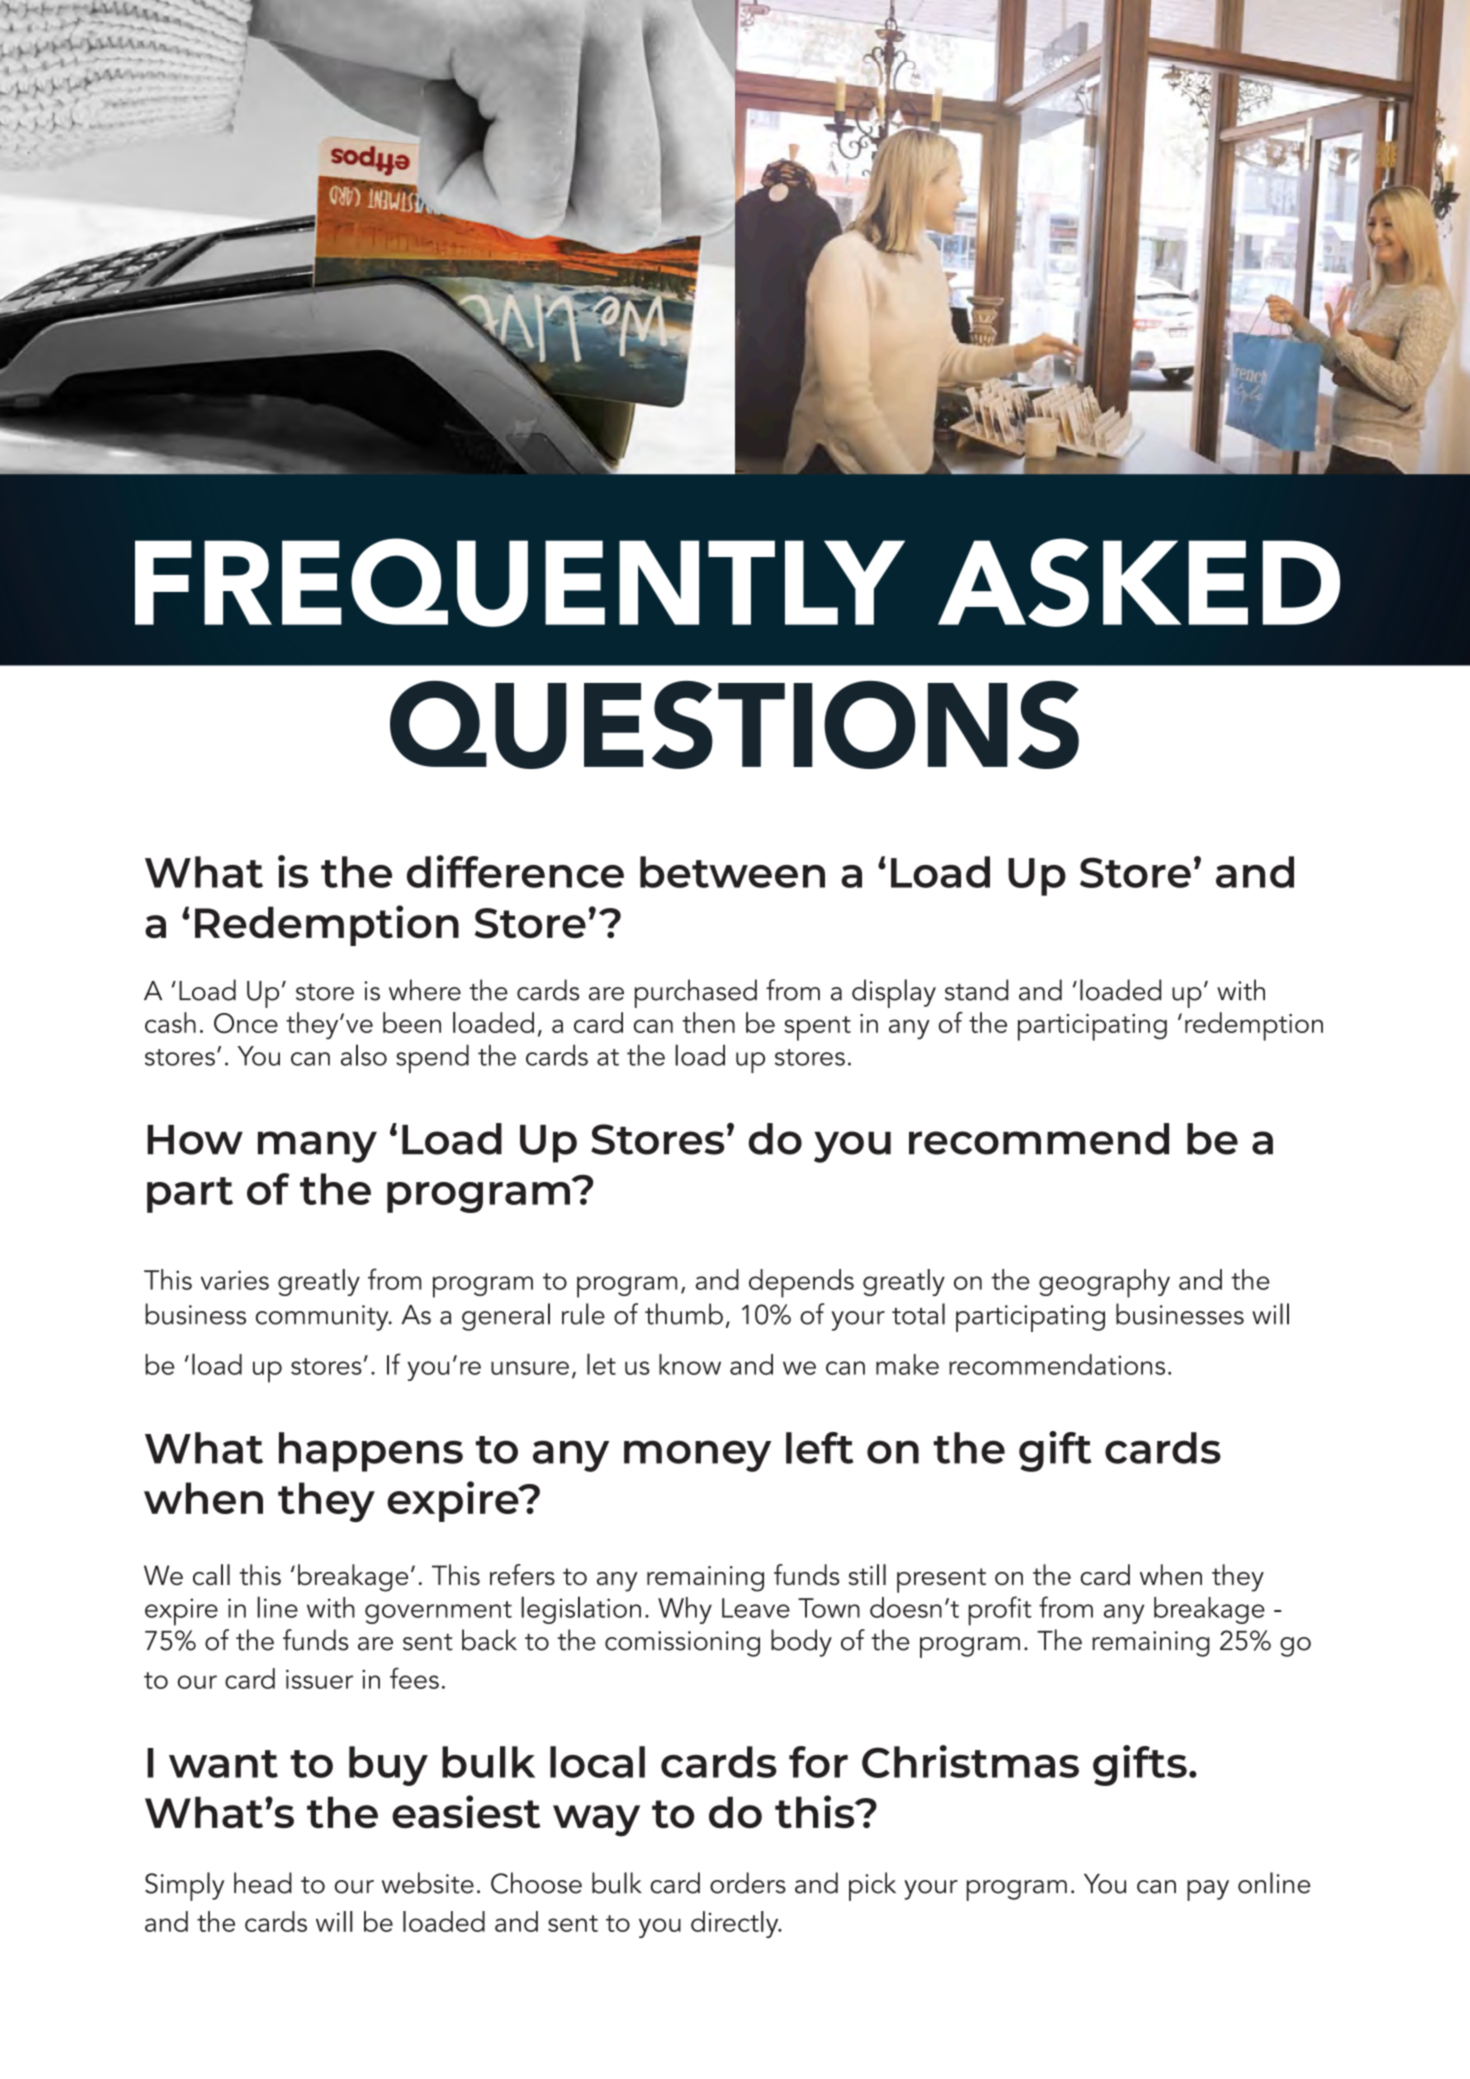 Image resolution: width=1470 pixels, height=2079 pixels. I want to click on ASKED, so click(1139, 582).
